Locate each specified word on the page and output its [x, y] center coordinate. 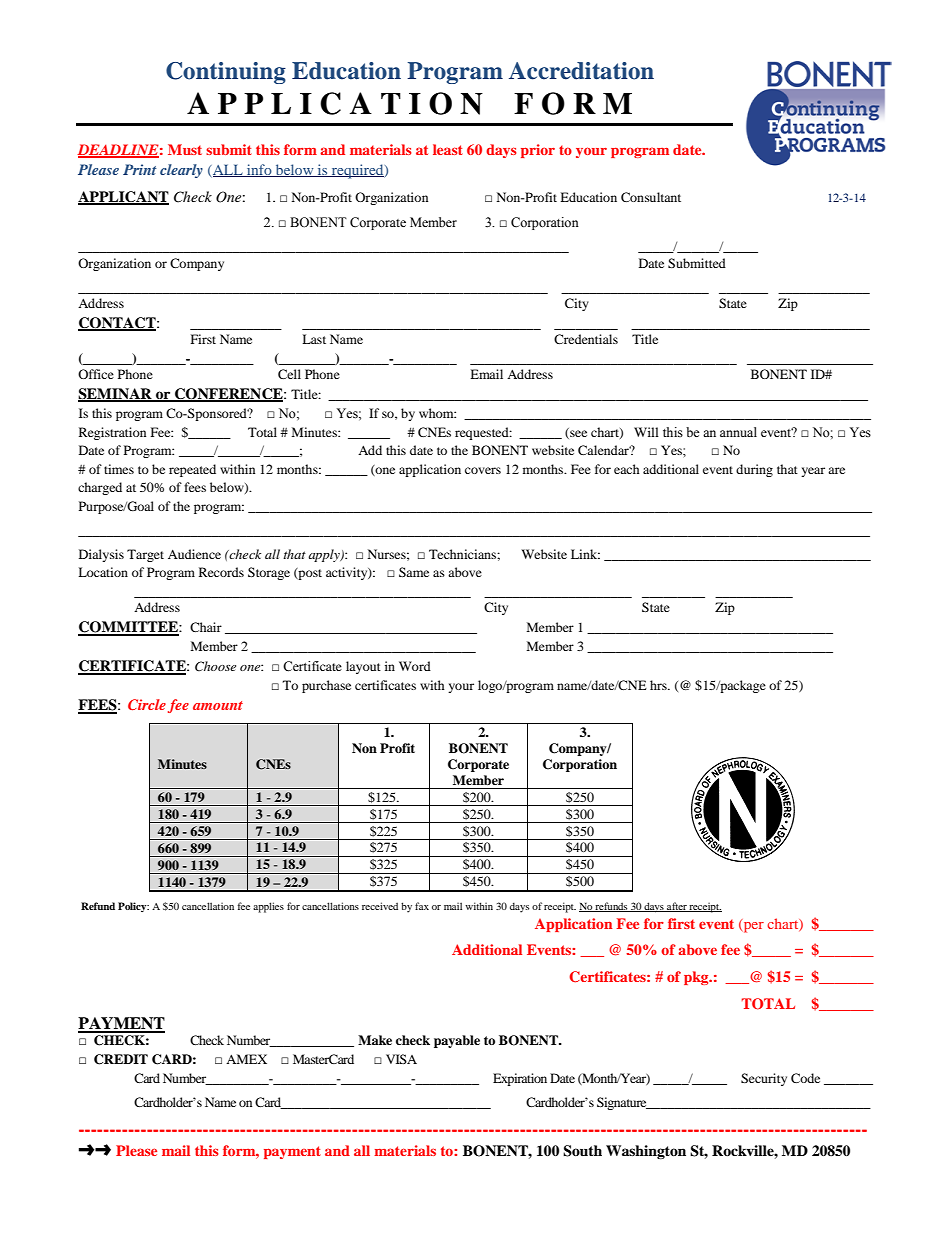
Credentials [586, 339]
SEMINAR [116, 395]
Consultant [651, 197]
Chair [206, 627]
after [677, 907]
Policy [133, 907]
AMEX [246, 1059]
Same [414, 572]
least [448, 149]
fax [422, 906]
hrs [659, 685]
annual [738, 432]
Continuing [226, 73]
